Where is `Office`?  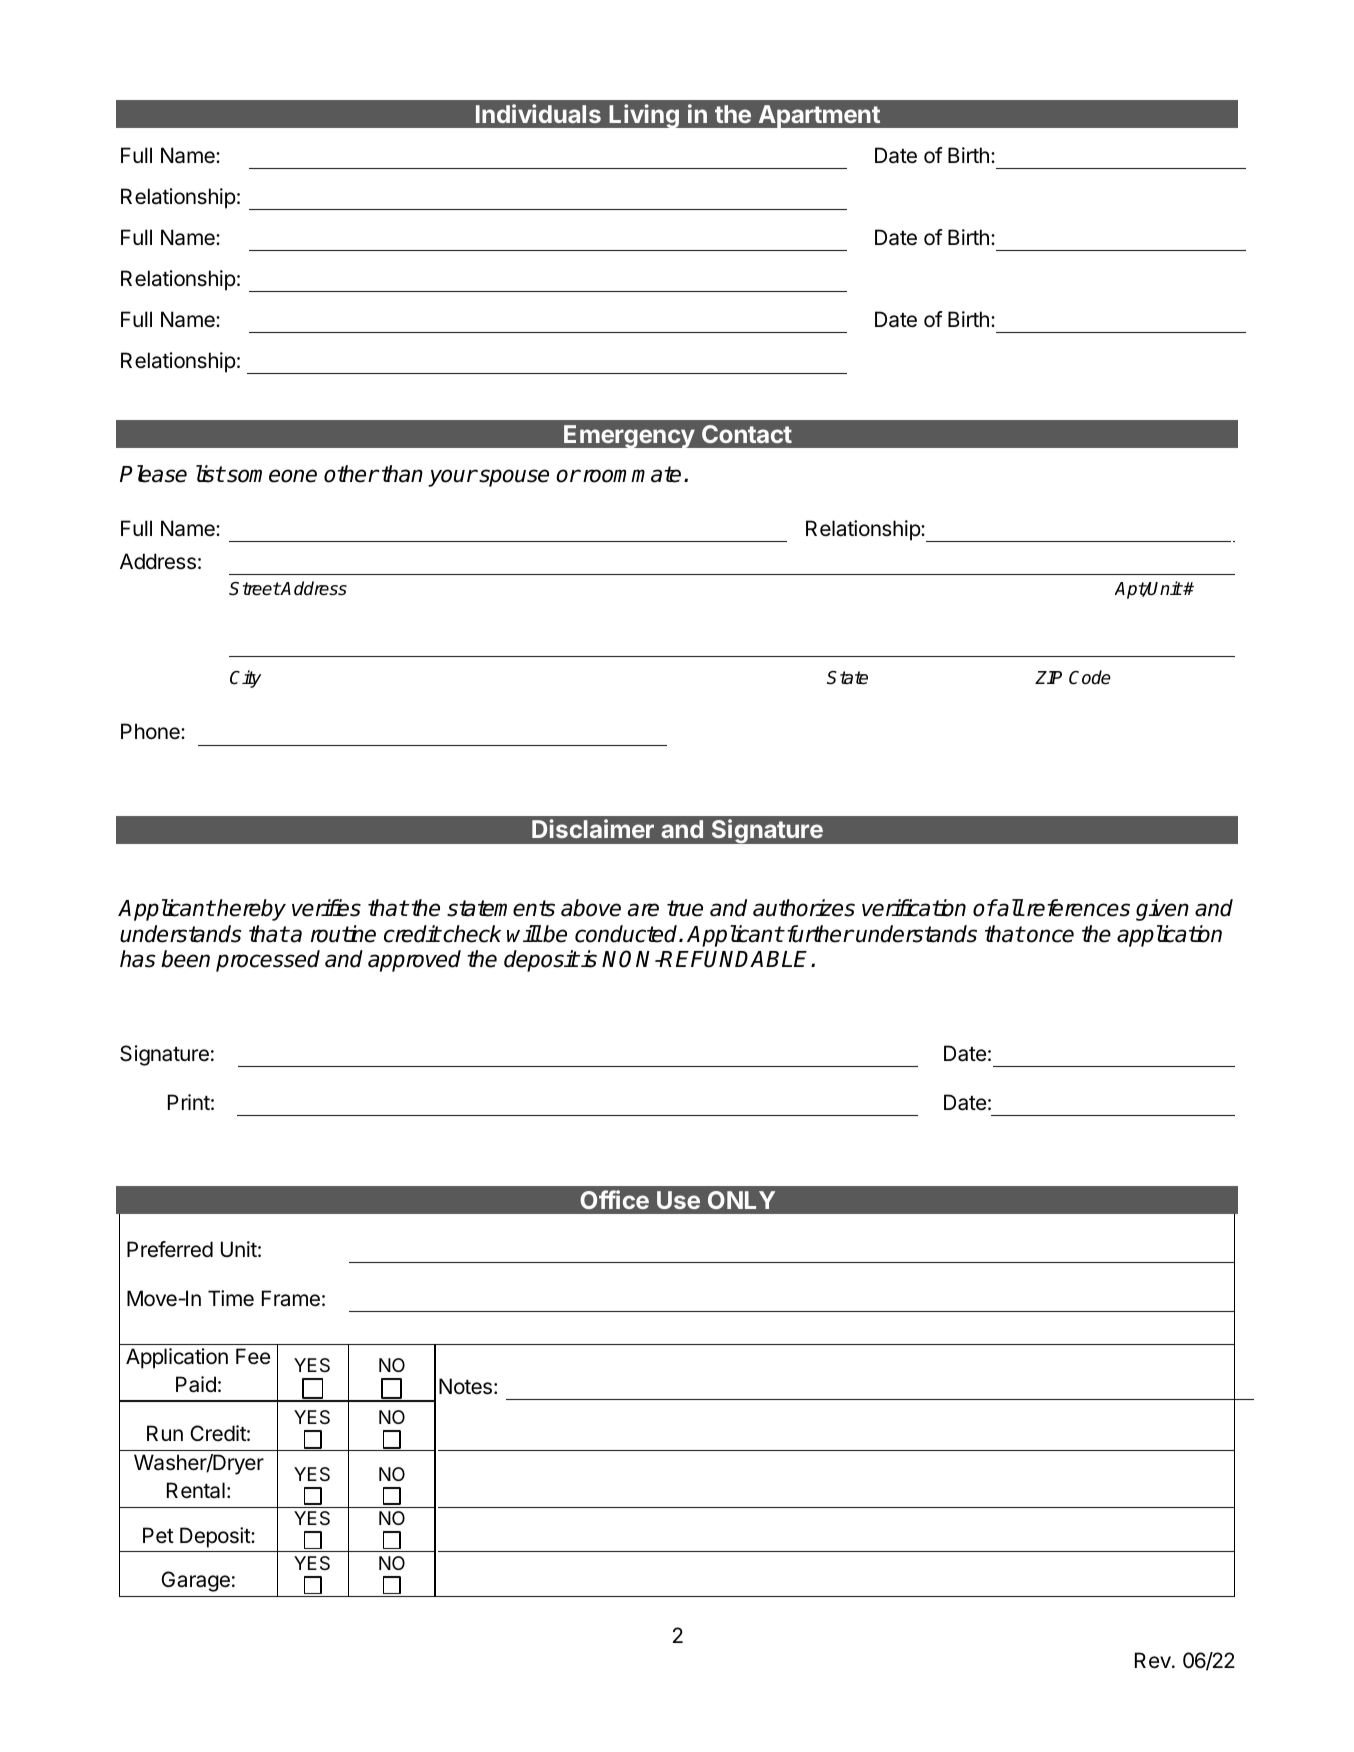
Office is located at coordinates (614, 1199).
